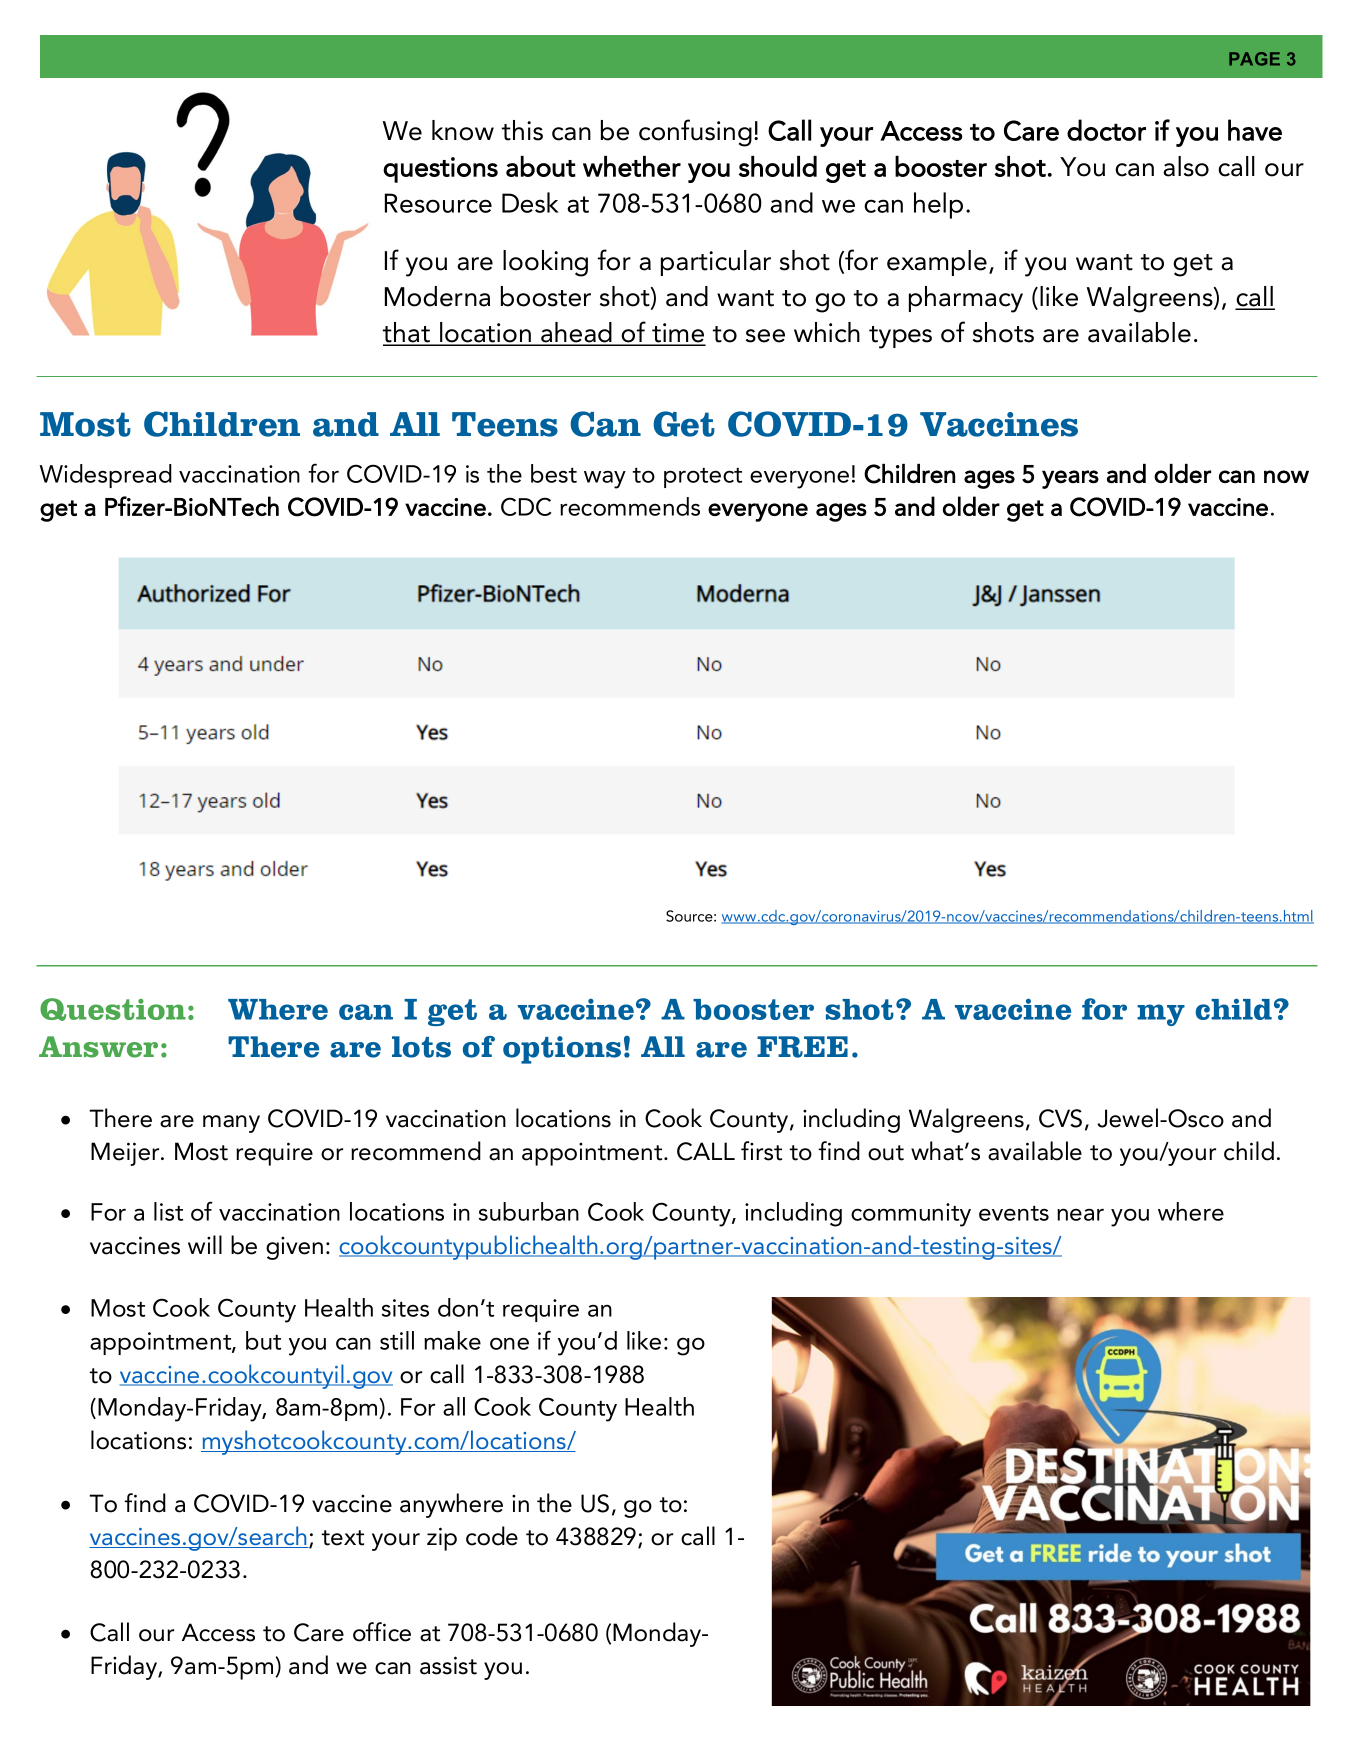  Describe the element at coordinates (761, 1151) in the document. I see `first` at that location.
